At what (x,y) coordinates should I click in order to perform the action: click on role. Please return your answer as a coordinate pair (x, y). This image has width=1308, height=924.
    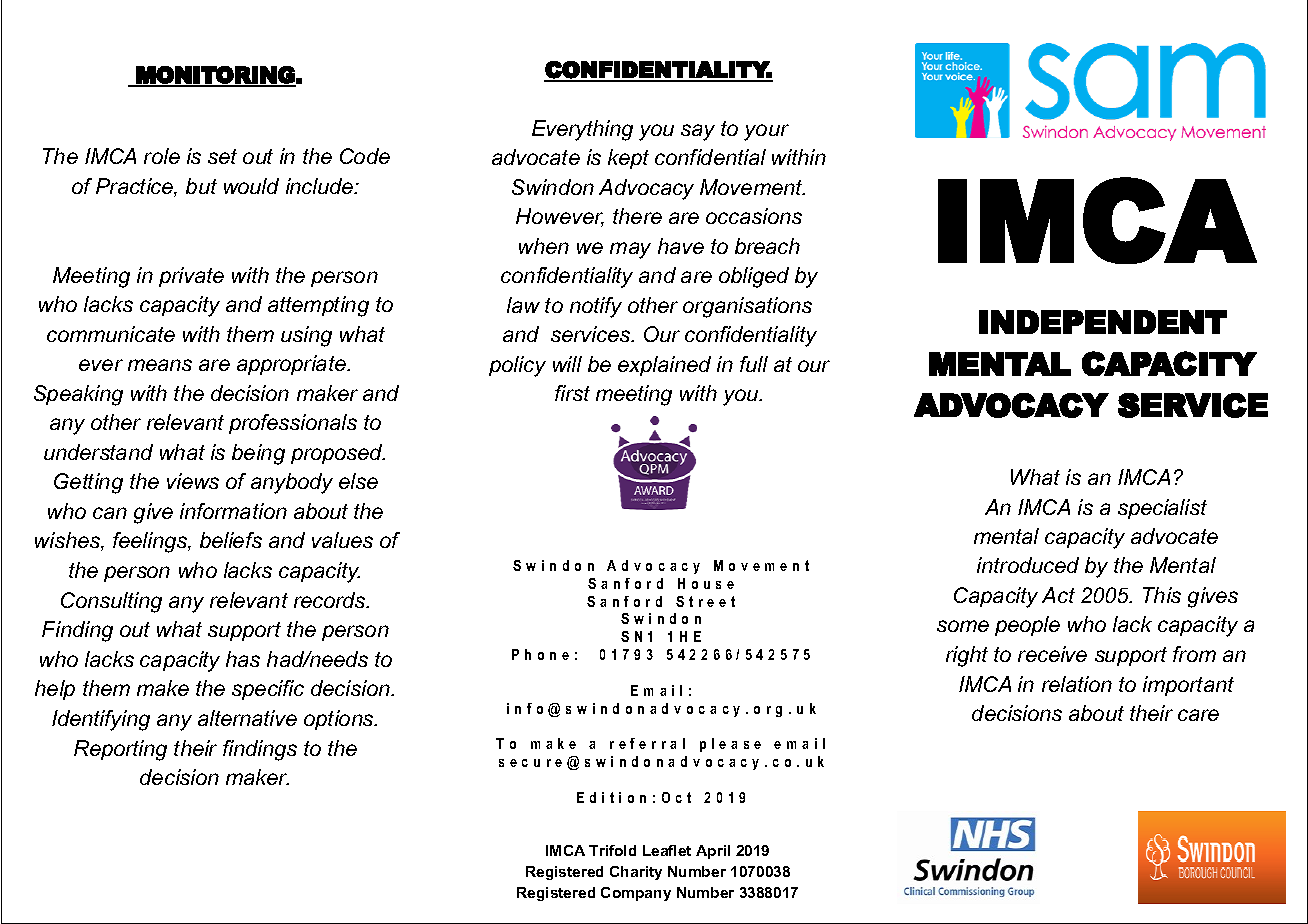
    Looking at the image, I should click on (162, 156).
